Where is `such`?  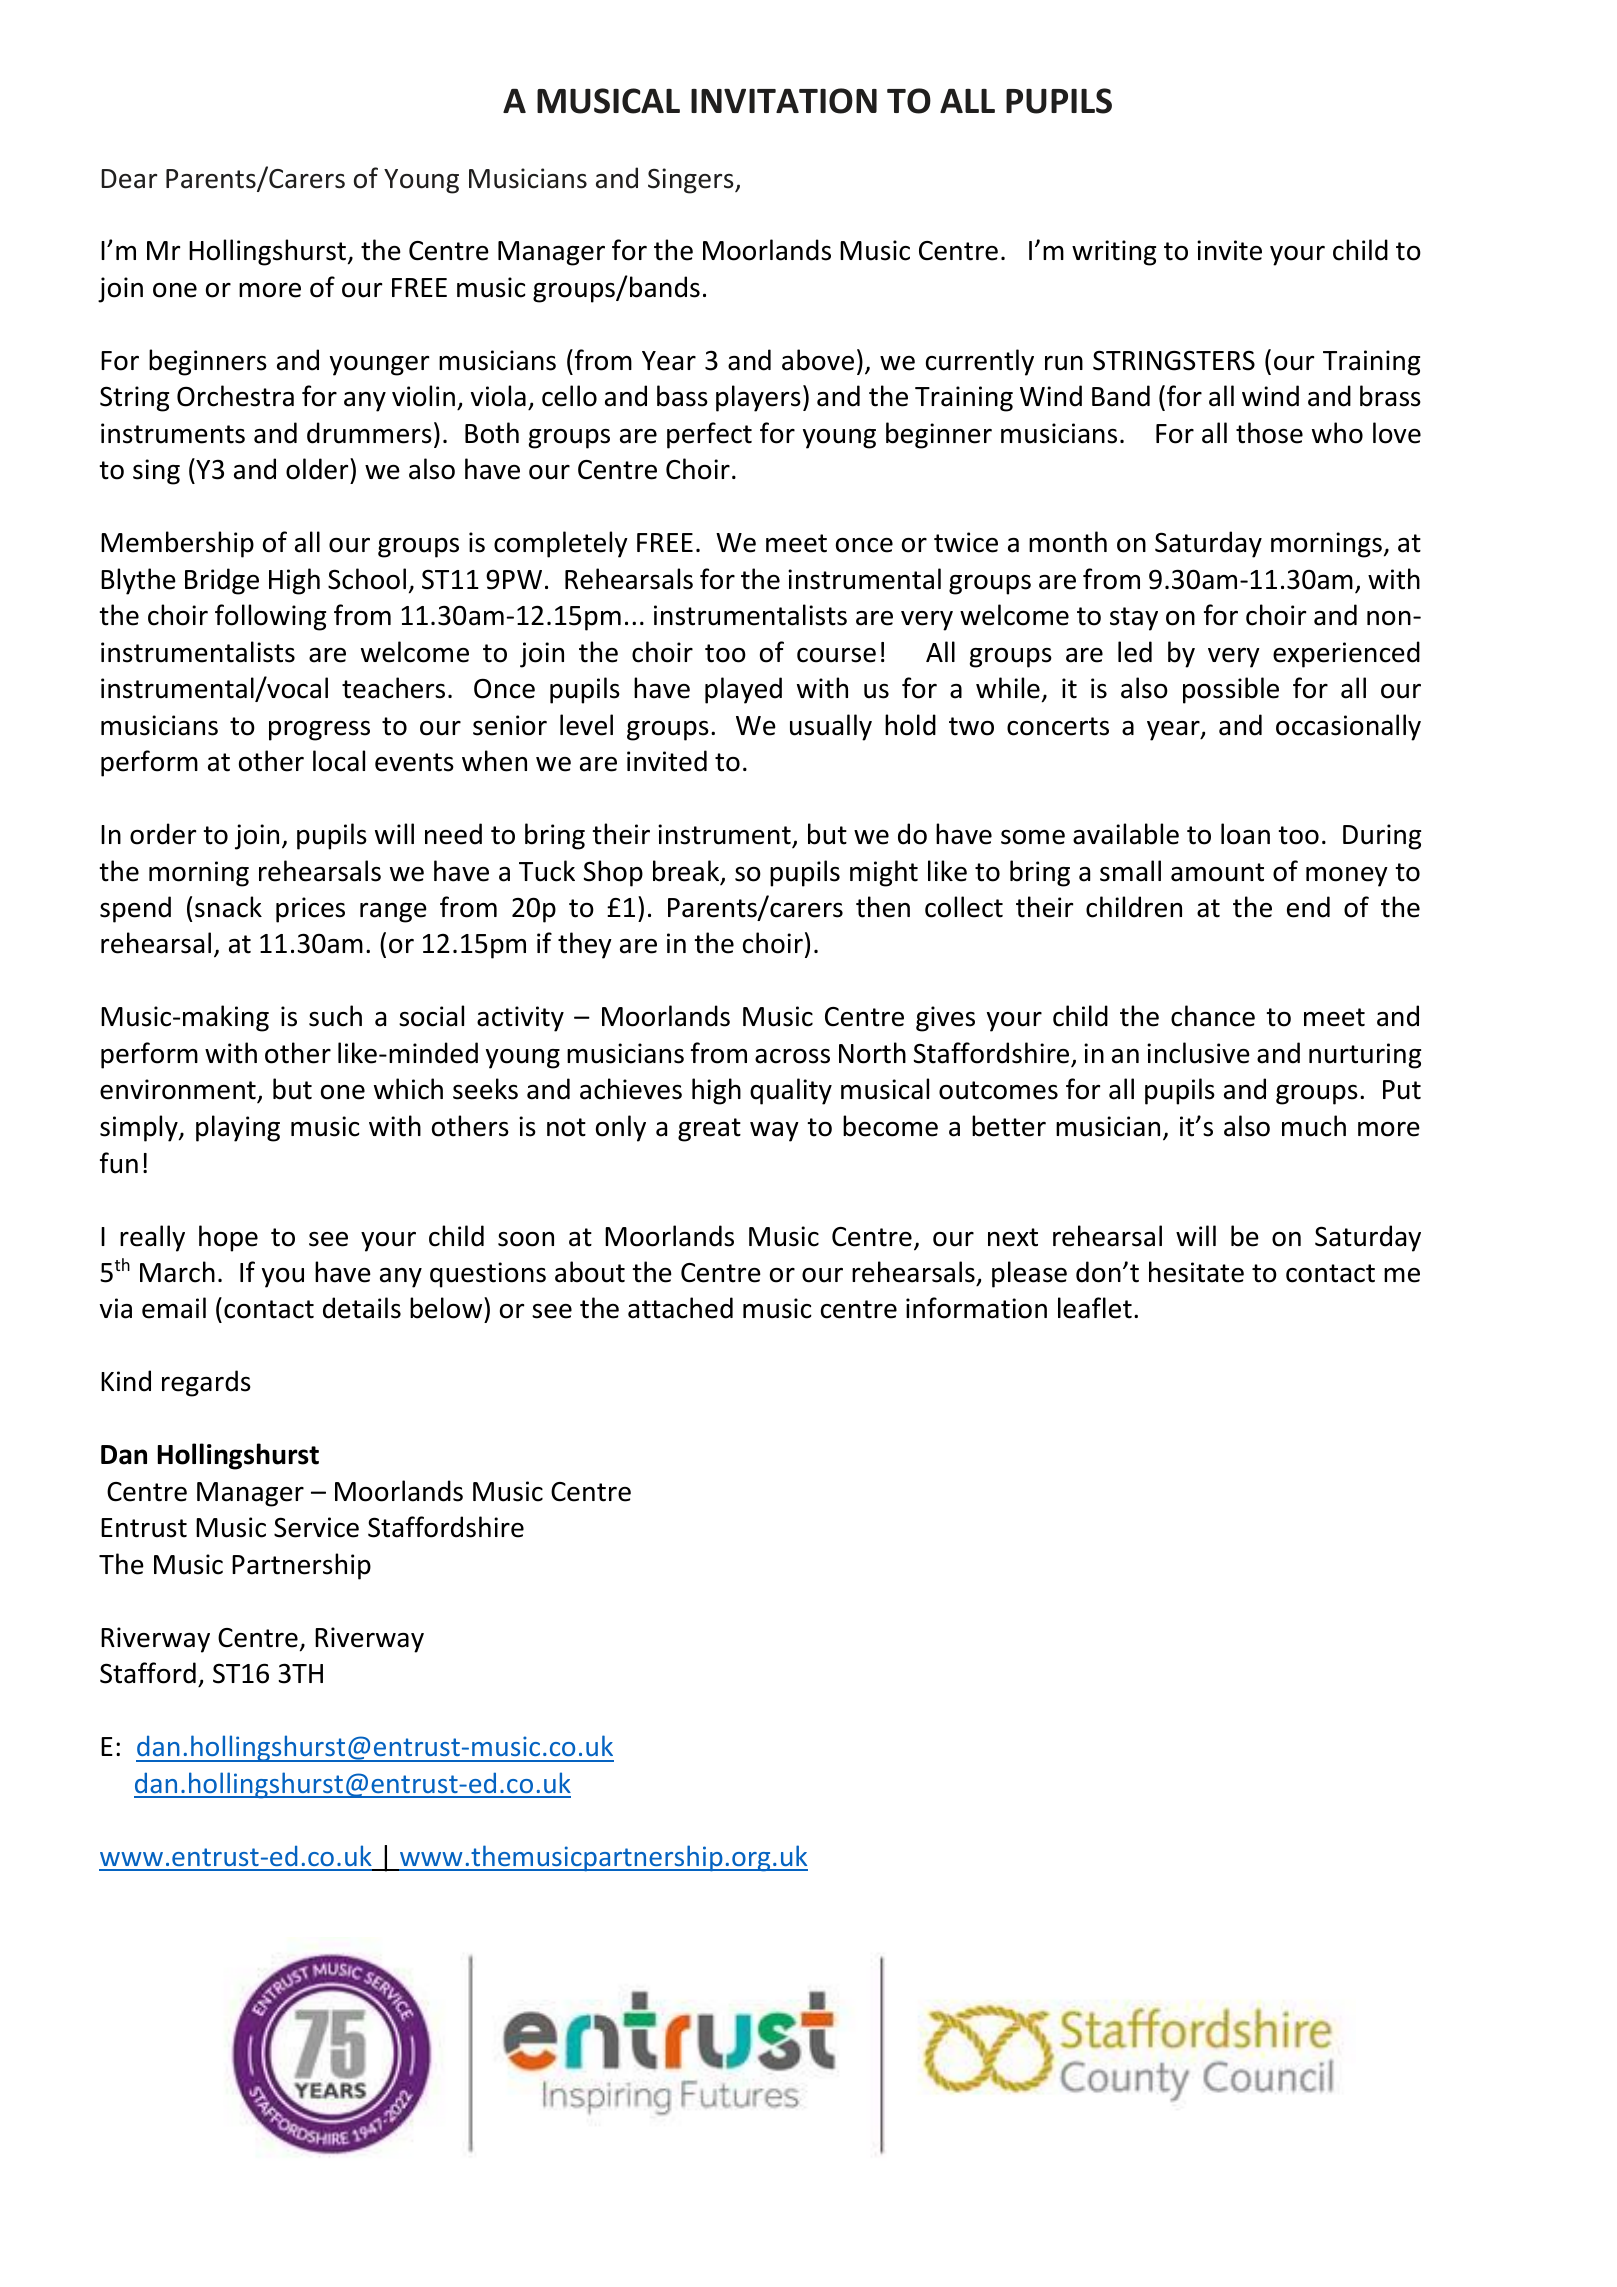
such is located at coordinates (335, 1016).
